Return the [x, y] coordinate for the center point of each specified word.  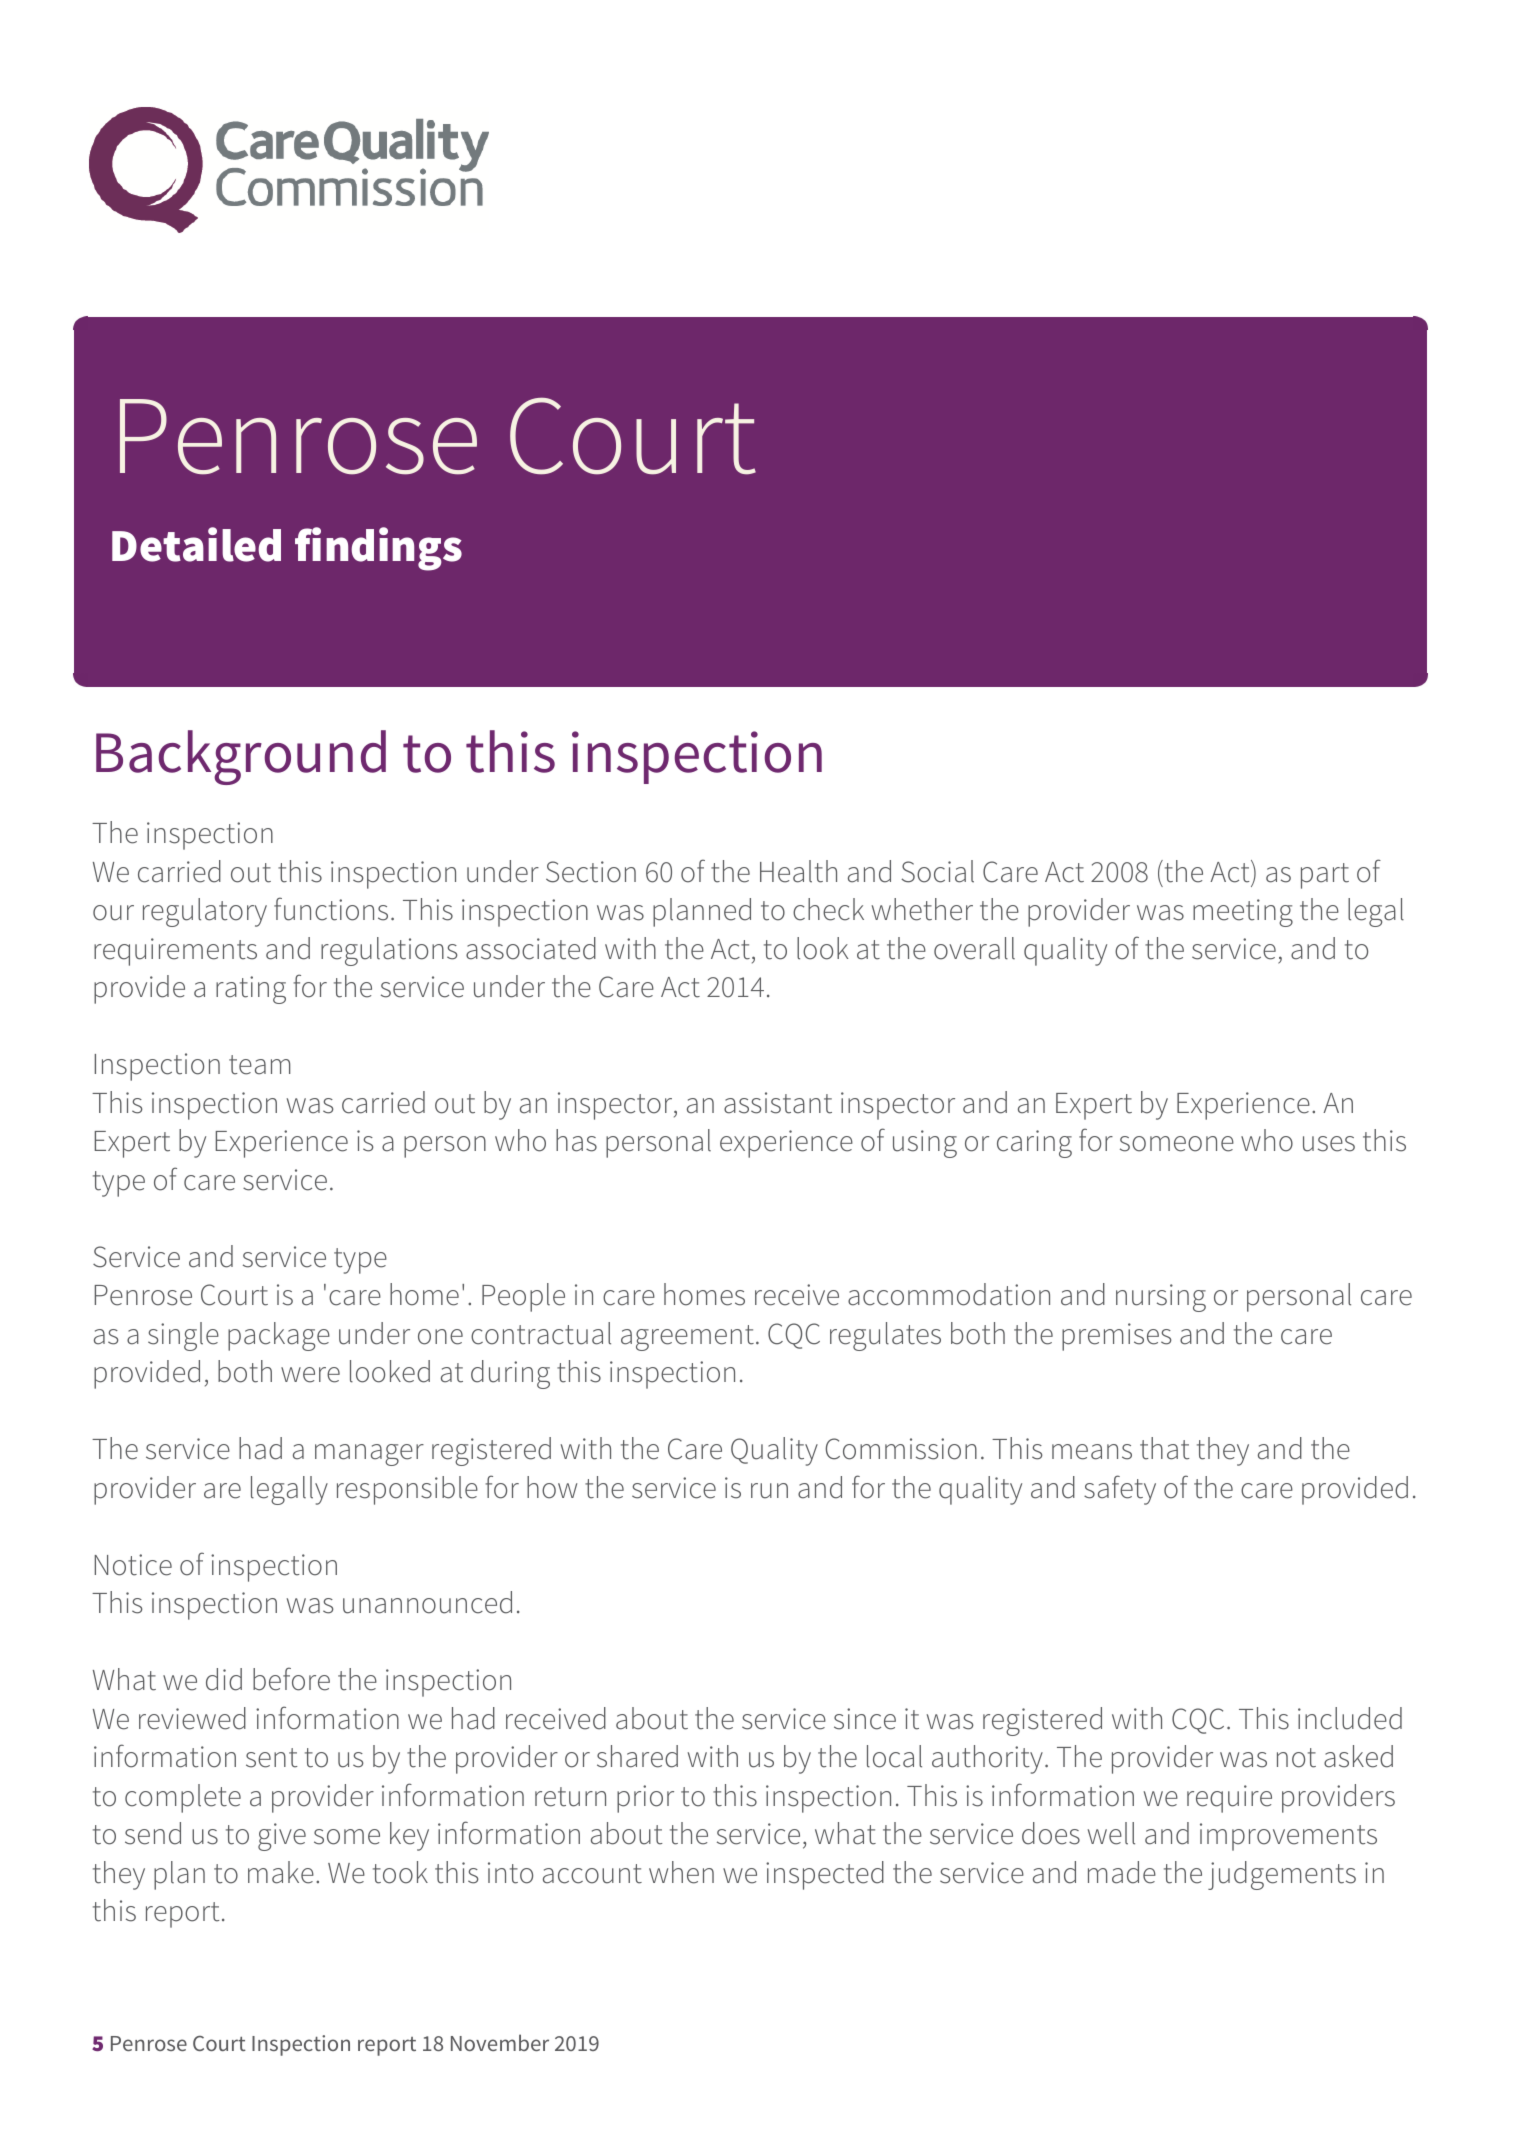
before [291, 1679]
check [828, 909]
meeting [1243, 913]
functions [331, 909]
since [865, 1719]
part [1325, 876]
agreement [687, 1338]
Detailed [196, 544]
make [281, 1872]
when [681, 1872]
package [279, 1336]
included [1350, 1718]
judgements [1282, 1875]
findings [378, 549]
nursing [1161, 1298]
